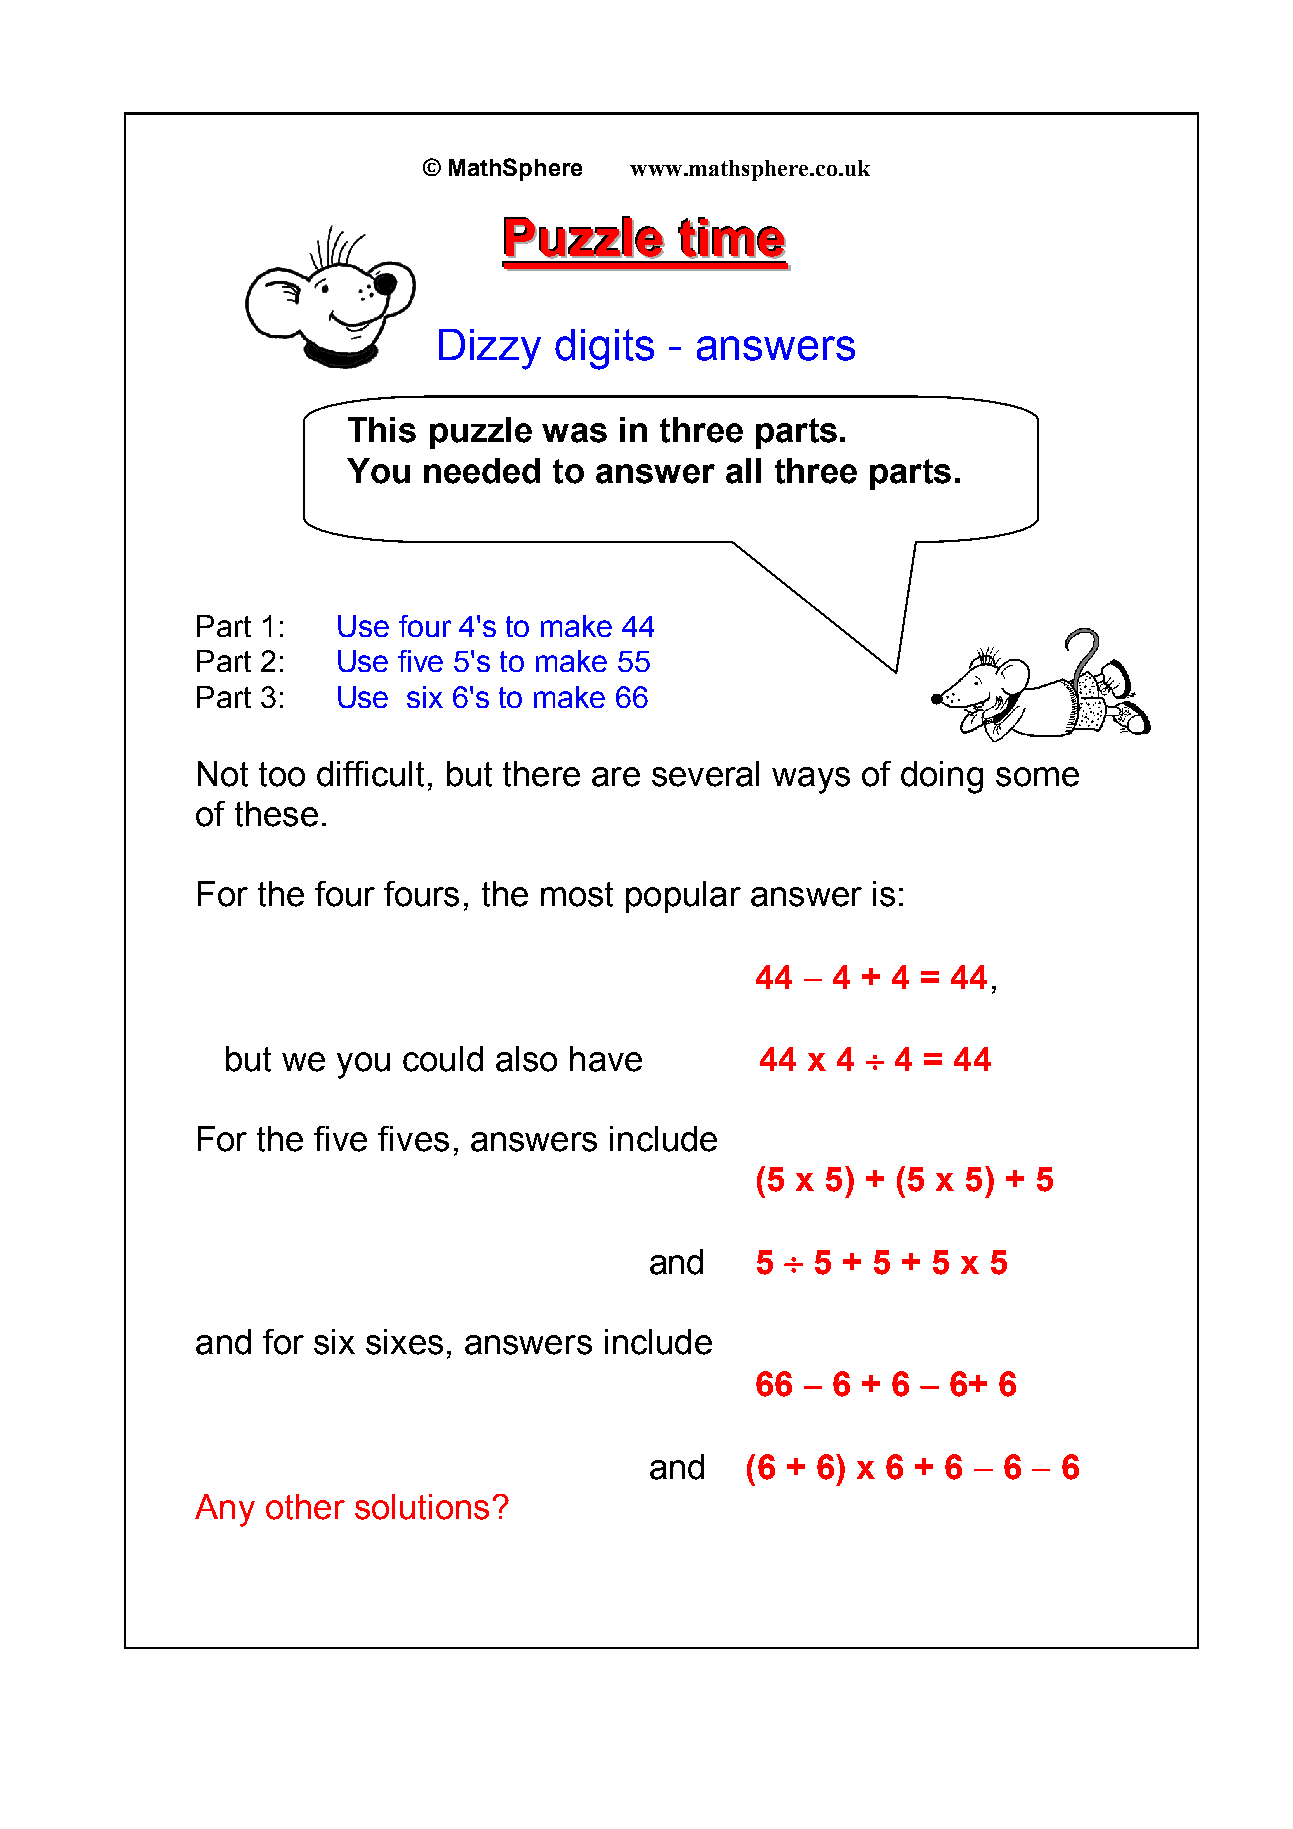 This screenshot has height=1829, width=1293. I want to click on This, so click(382, 430).
